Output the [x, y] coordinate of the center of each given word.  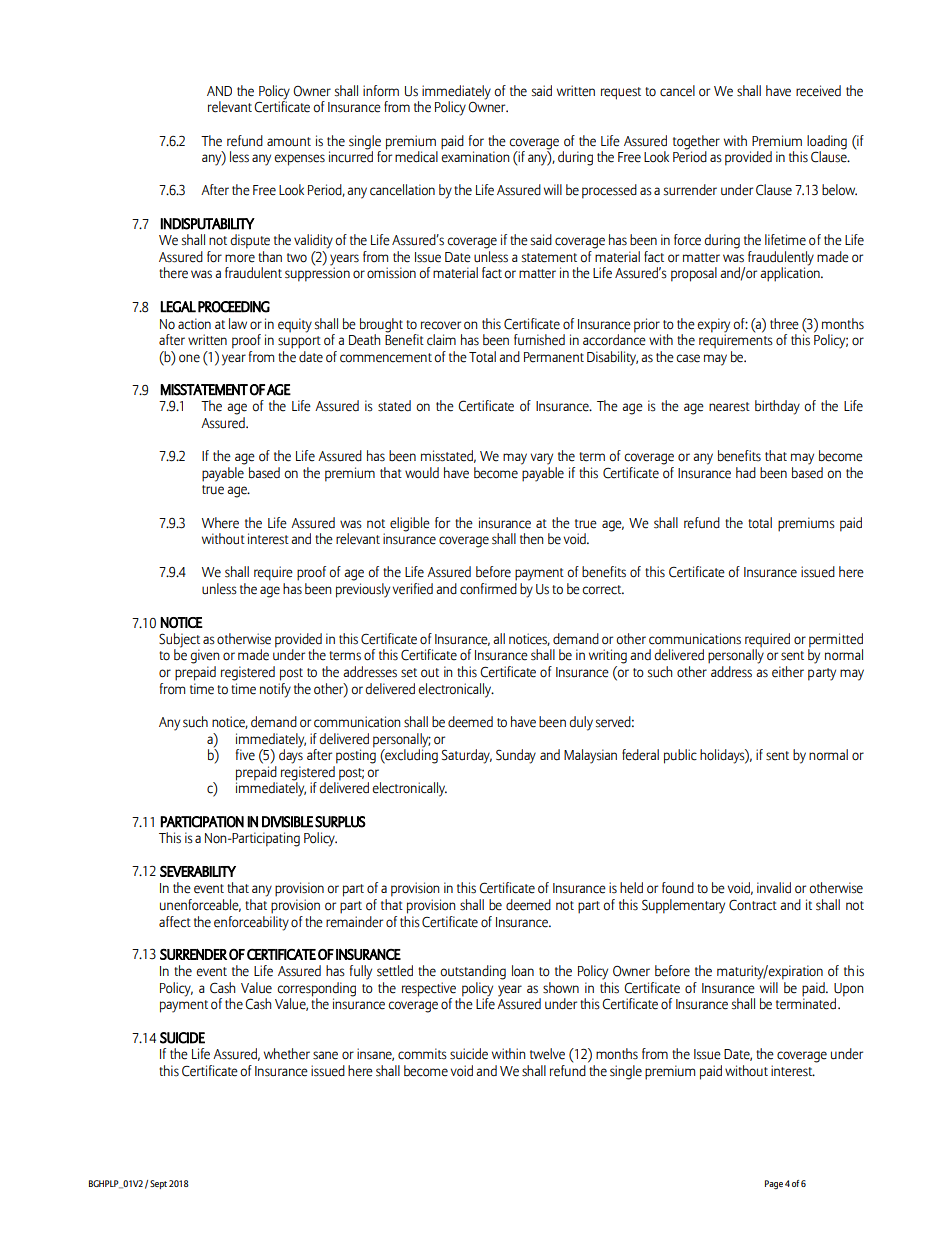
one [189, 358]
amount [289, 142]
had [746, 473]
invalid [774, 887]
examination [475, 156]
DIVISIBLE [287, 822]
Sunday [516, 756]
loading [827, 142]
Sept [158, 1184]
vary [541, 459]
